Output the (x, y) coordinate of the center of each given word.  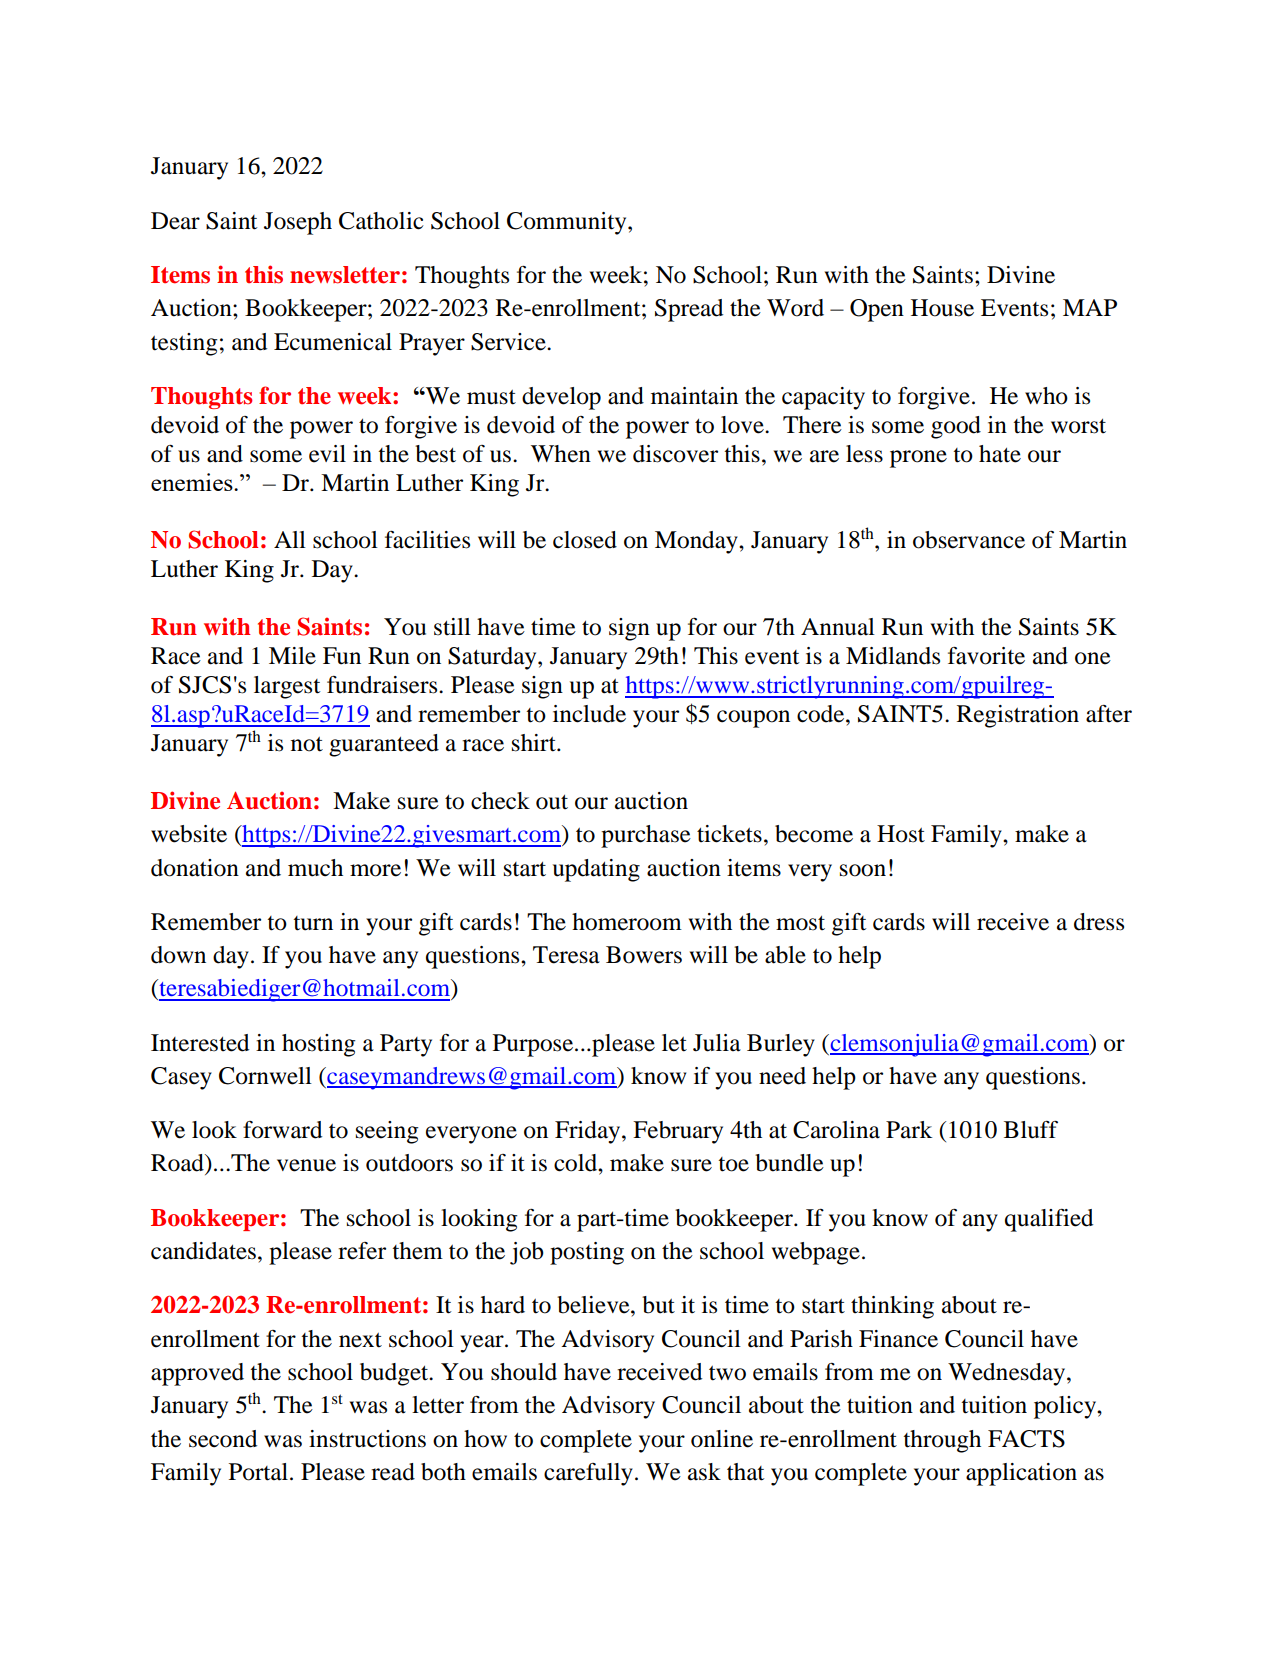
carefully (588, 1474)
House (942, 308)
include (589, 714)
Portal (258, 1472)
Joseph (298, 223)
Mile (292, 656)
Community (568, 223)
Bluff (1031, 1130)
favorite (986, 656)
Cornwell (265, 1076)
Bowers (644, 955)
